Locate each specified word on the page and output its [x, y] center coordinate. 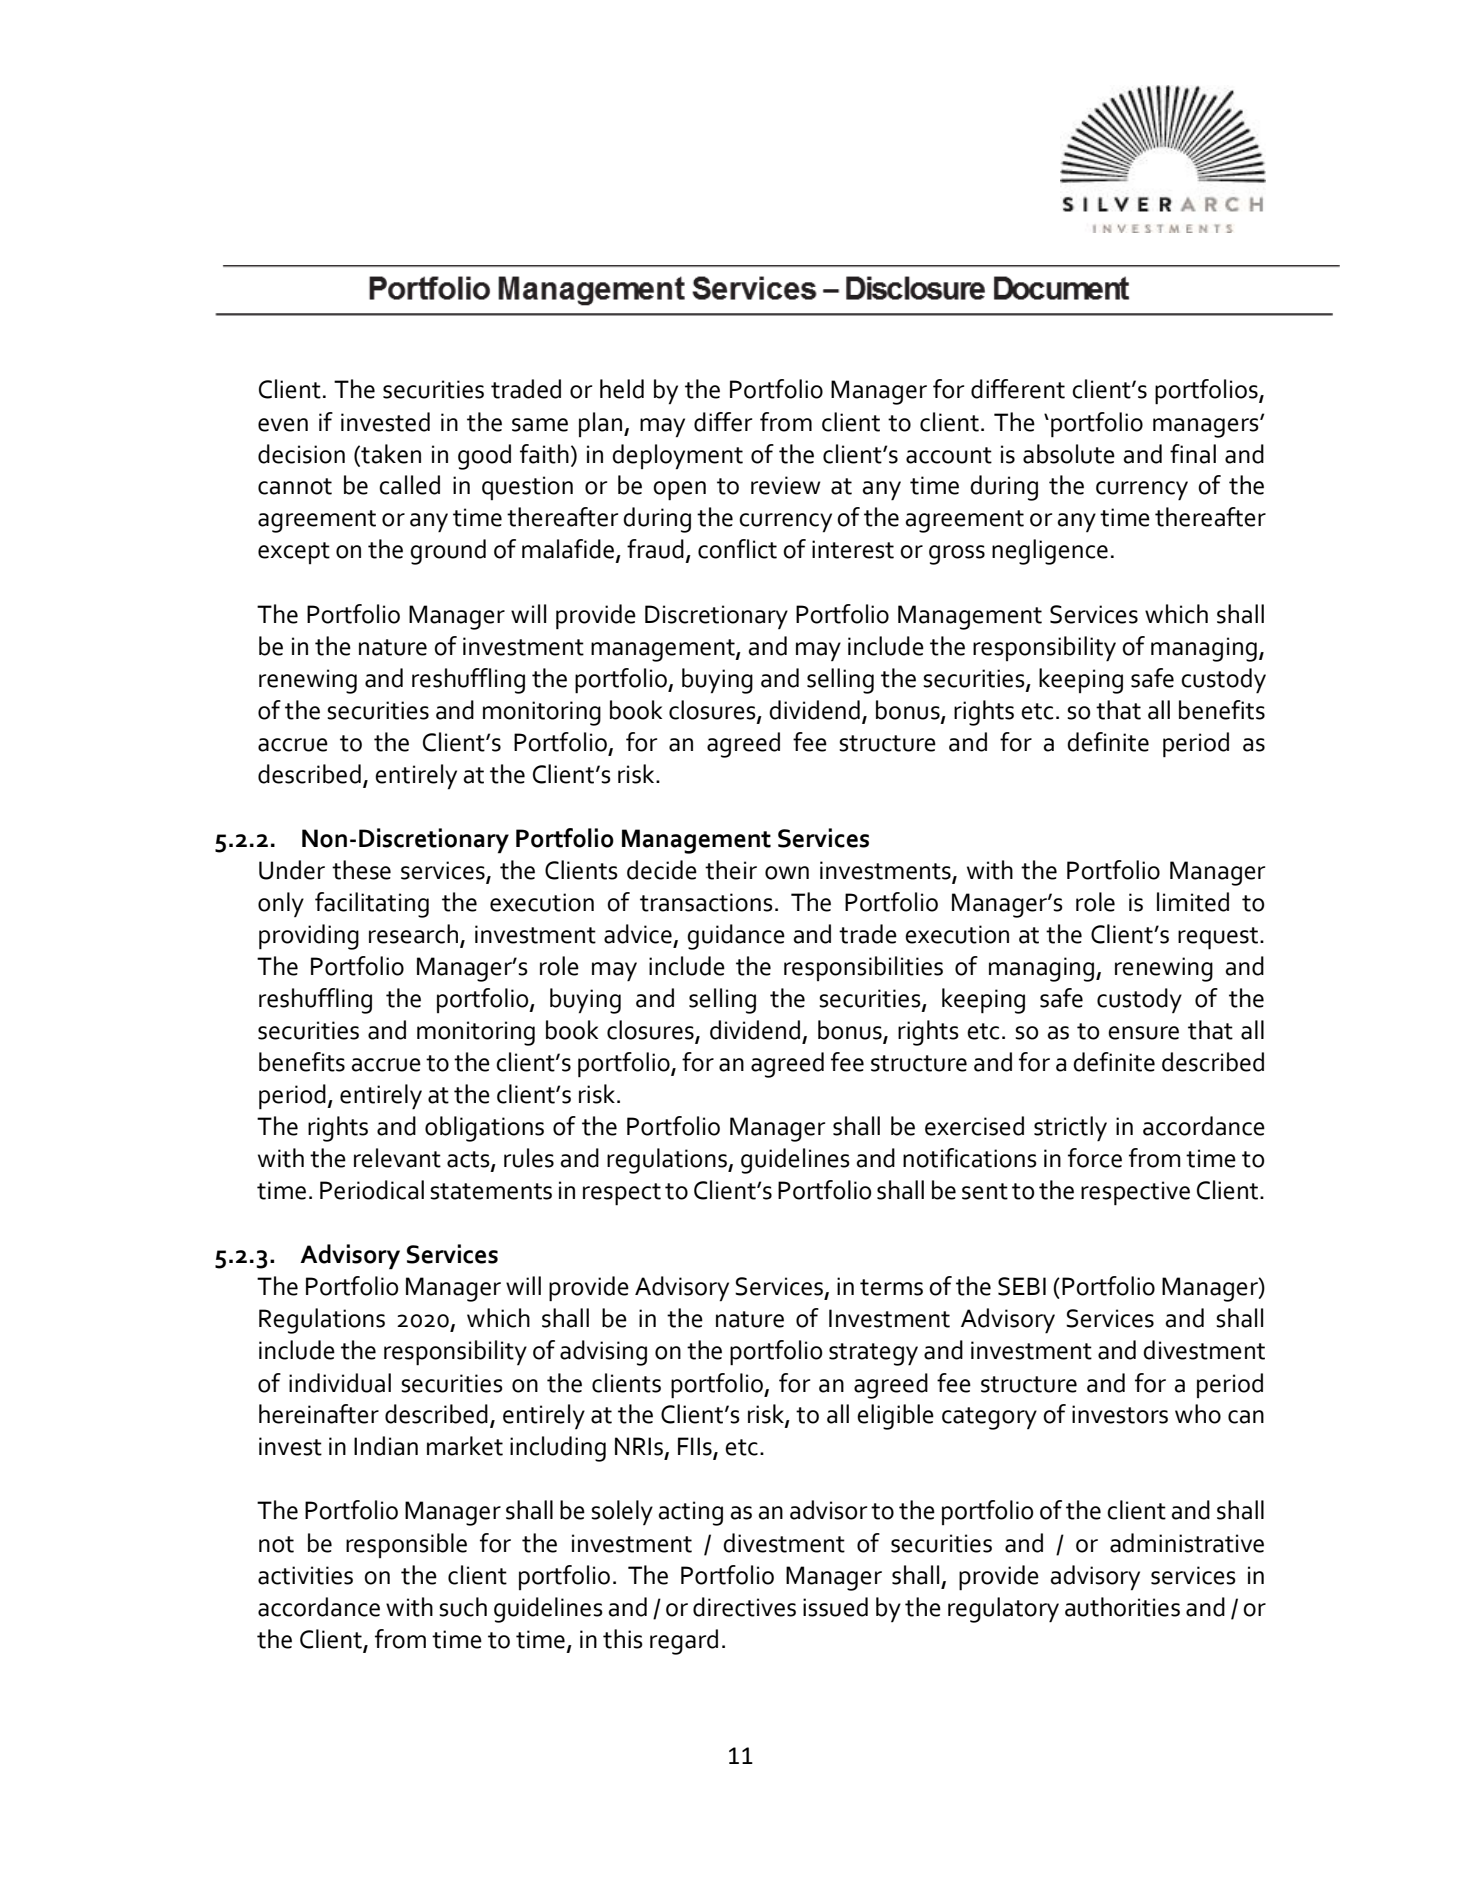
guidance [736, 937]
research [415, 935]
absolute [1069, 454]
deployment [677, 457]
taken [390, 454]
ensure [1143, 1033]
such [463, 1607]
